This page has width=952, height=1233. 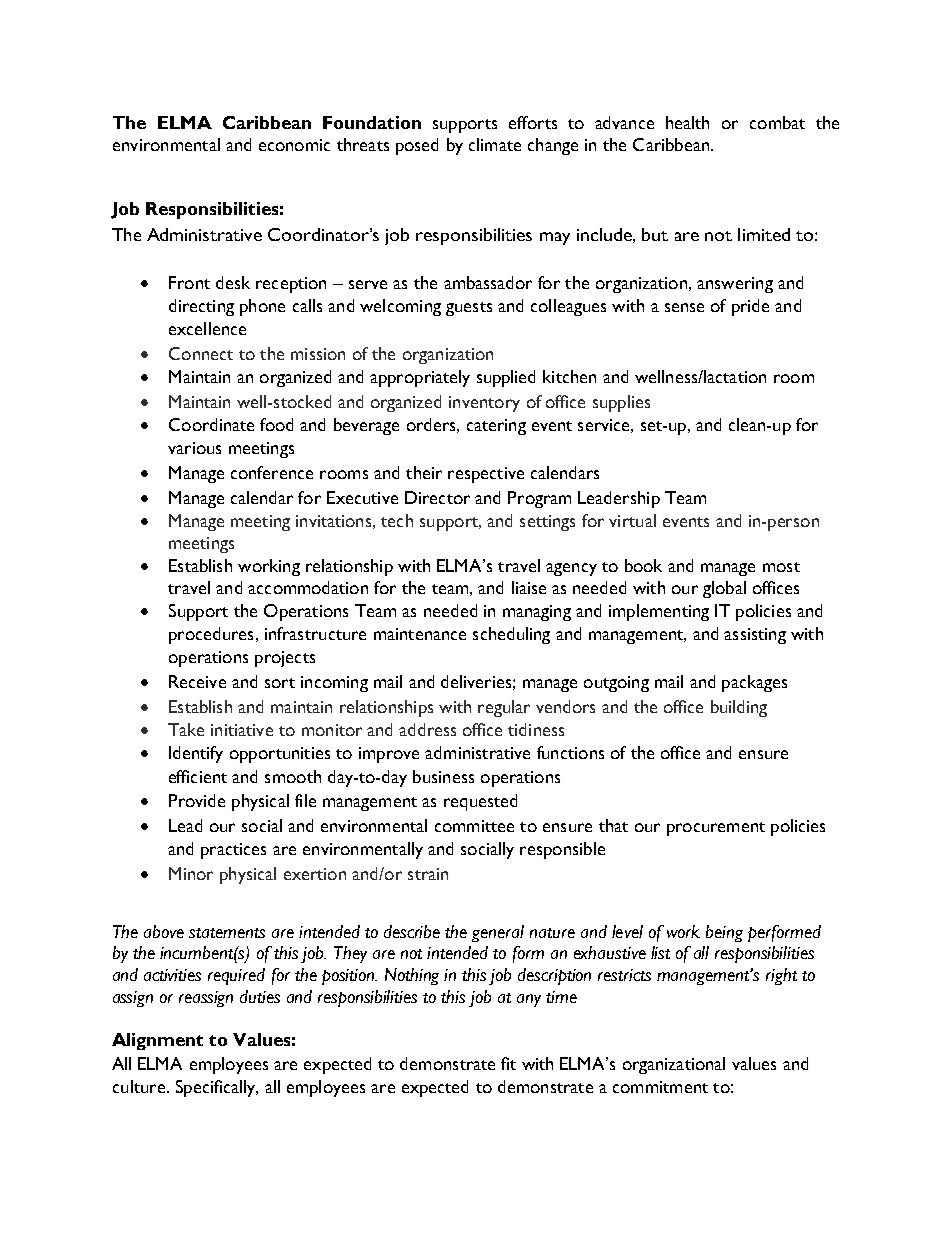 What do you see at coordinates (420, 378) in the page?
I see `appropriately` at bounding box center [420, 378].
